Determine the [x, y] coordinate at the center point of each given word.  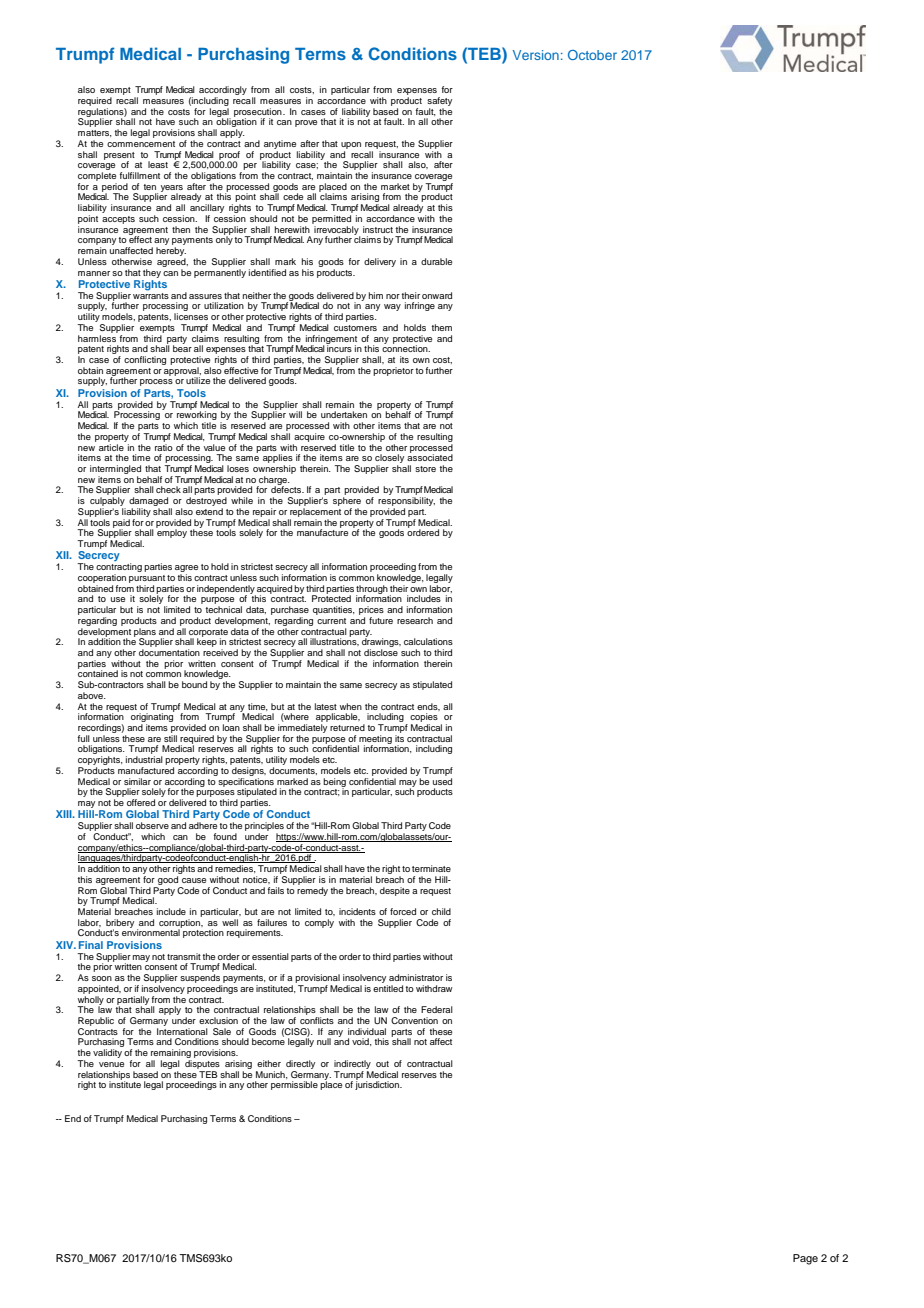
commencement [141, 144]
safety [439, 101]
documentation [169, 652]
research [415, 620]
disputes [202, 1064]
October [592, 55]
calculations [428, 641]
